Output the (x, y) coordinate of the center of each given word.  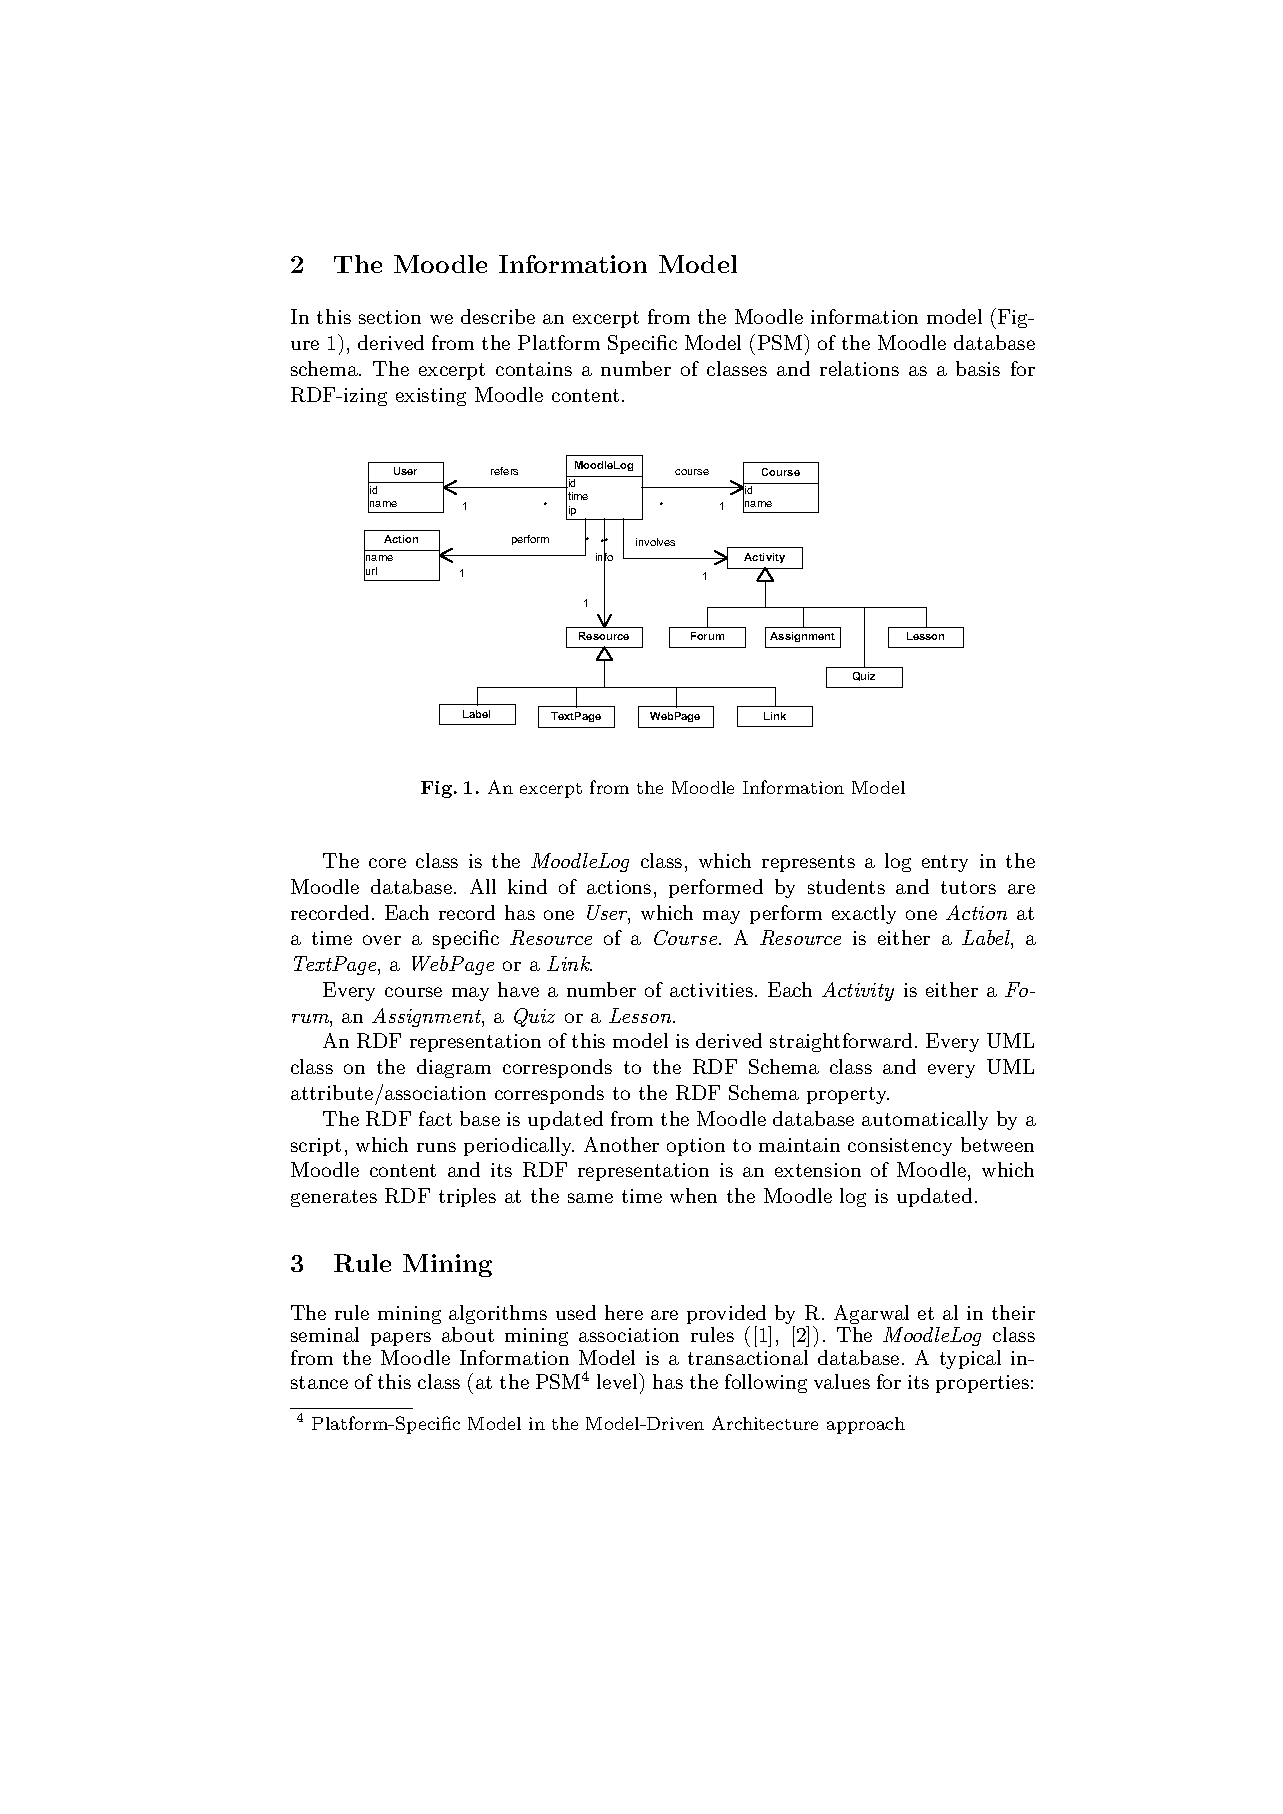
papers (401, 1339)
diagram (454, 1068)
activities (713, 990)
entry (945, 863)
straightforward (843, 1042)
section (390, 317)
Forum (707, 636)
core (387, 863)
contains (534, 369)
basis (978, 368)
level (618, 1381)
